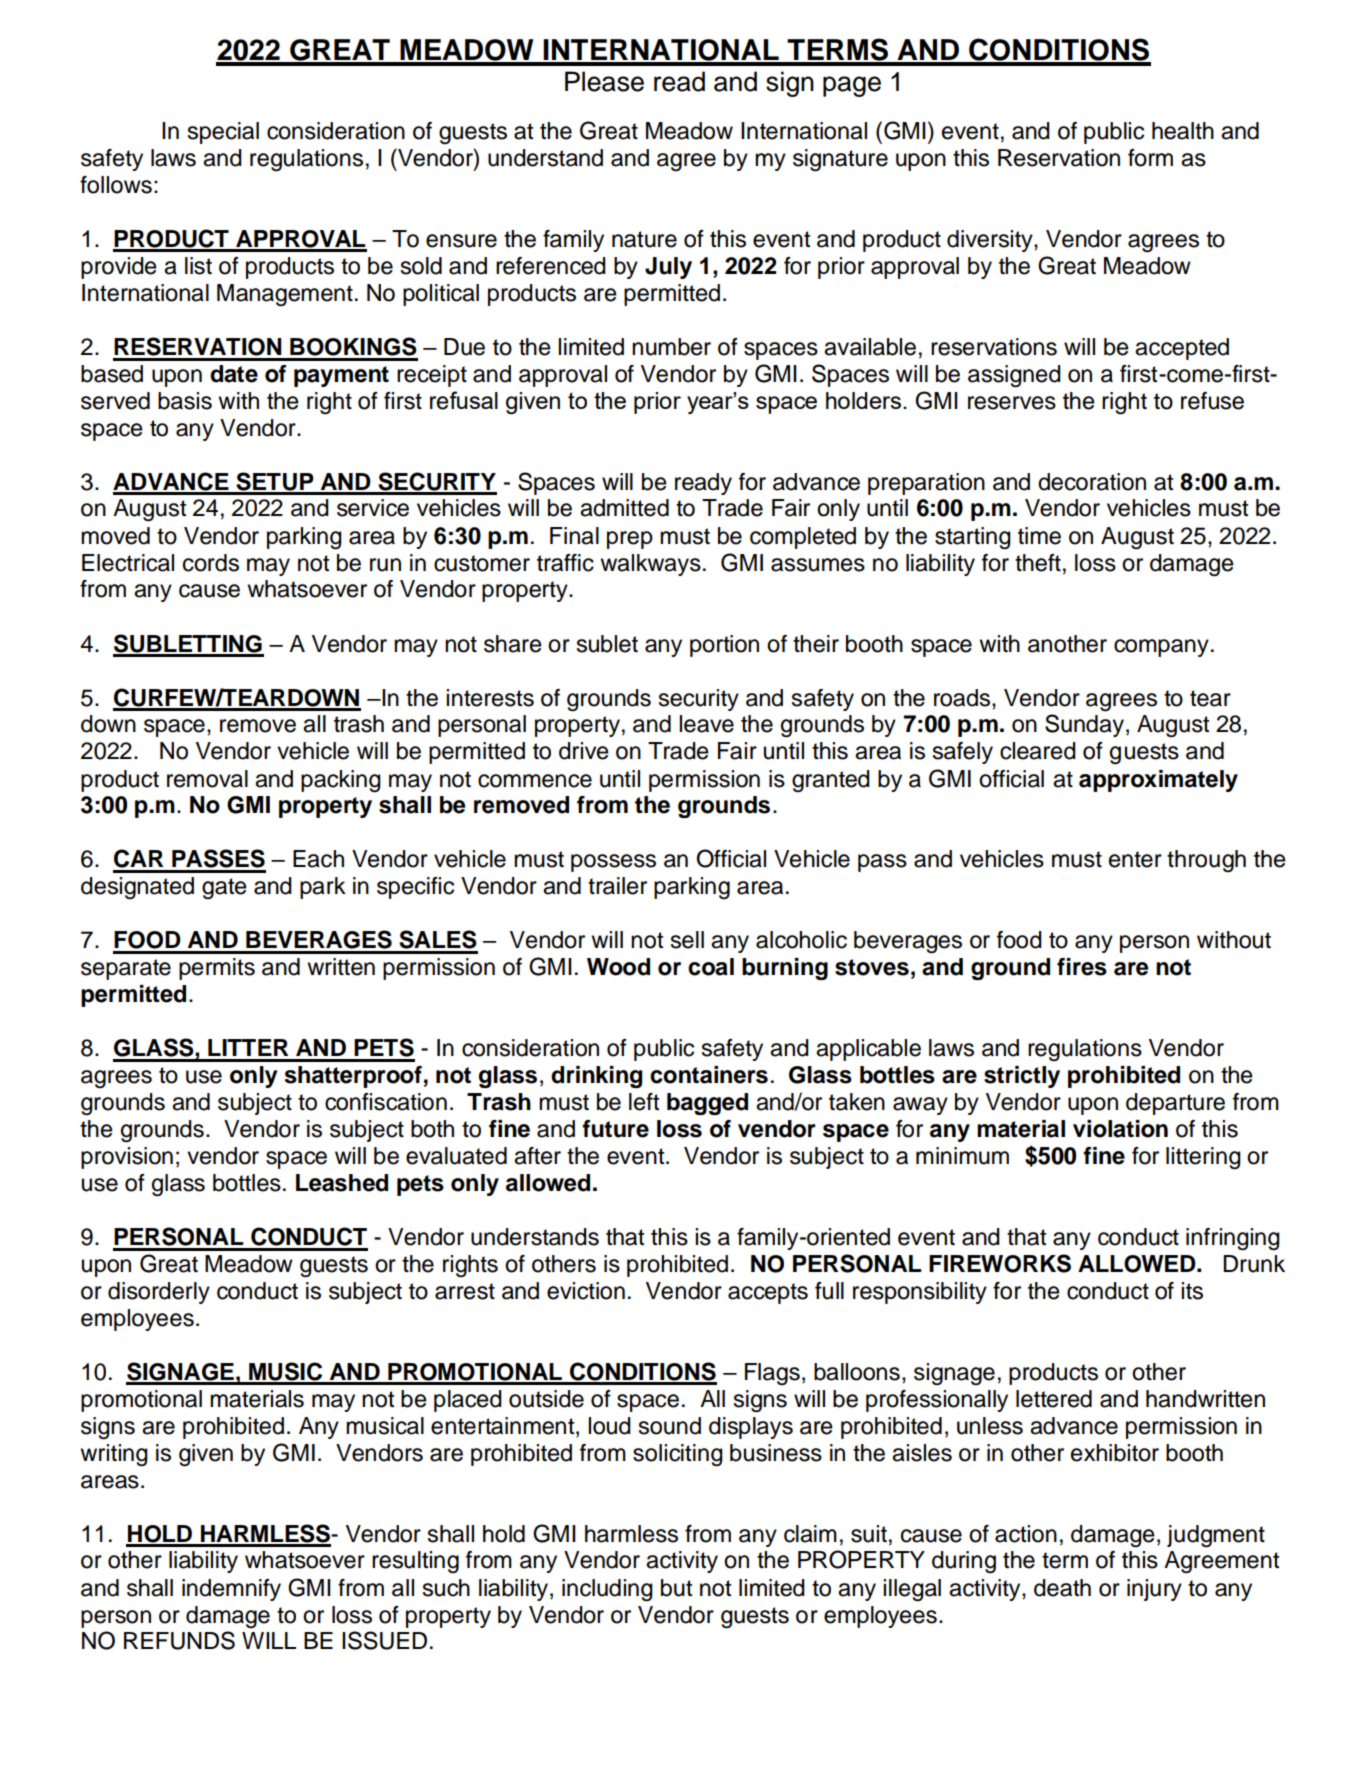 This screenshot has height=1769, width=1367. What do you see at coordinates (1150, 158) in the screenshot?
I see `form` at bounding box center [1150, 158].
